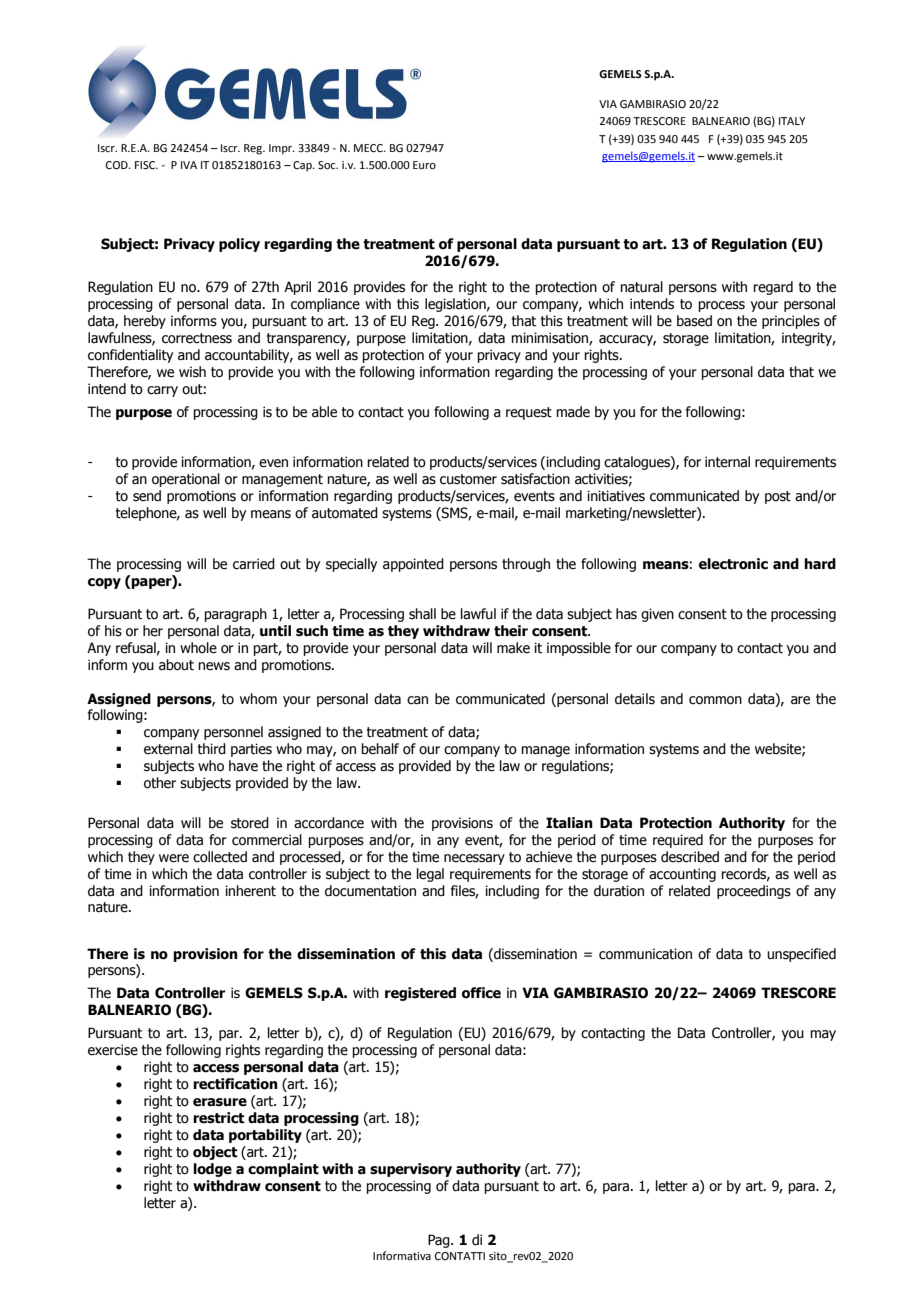  I want to click on Euro, so click(424, 165).
